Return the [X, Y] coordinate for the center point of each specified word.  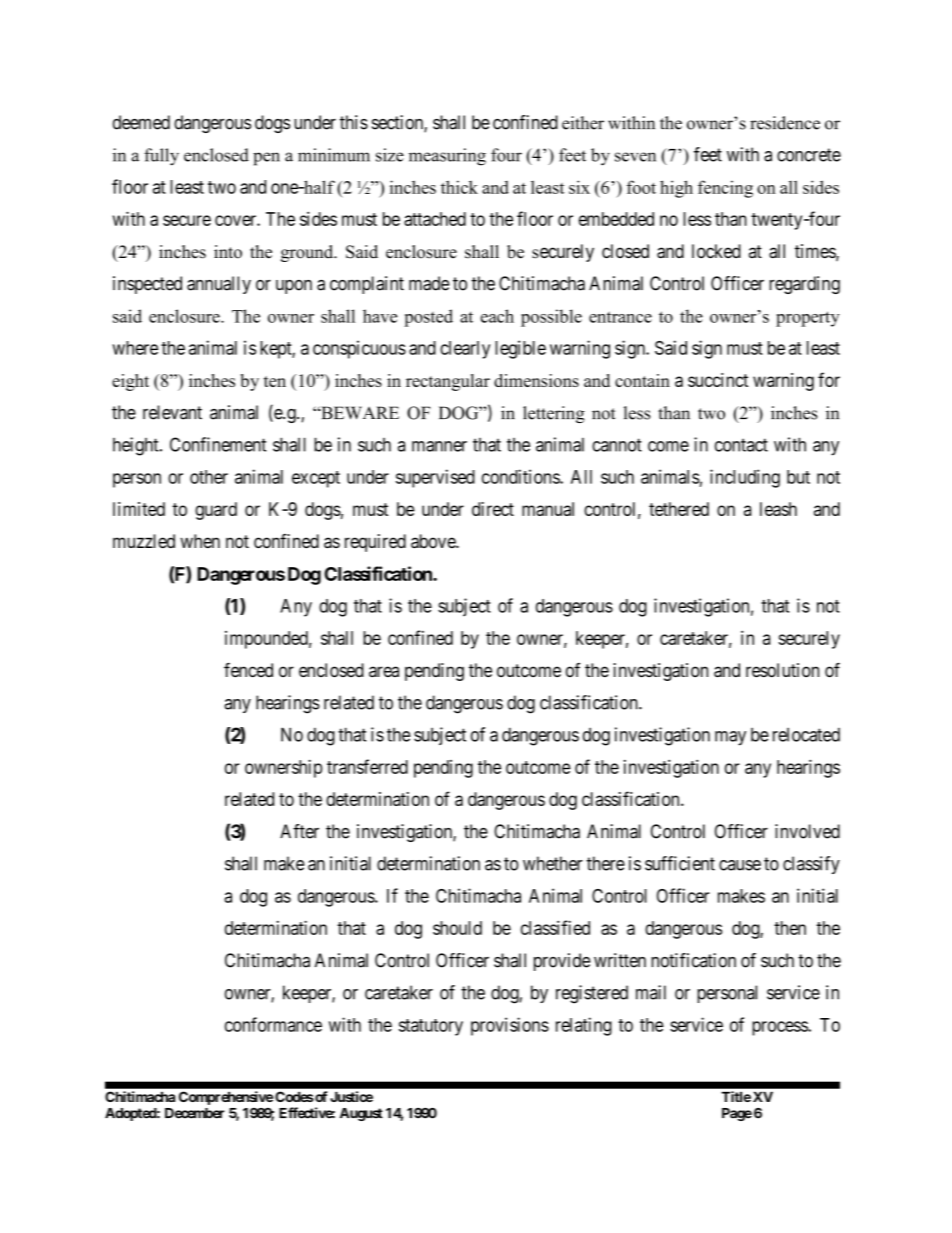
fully [161, 157]
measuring [447, 157]
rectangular [448, 382]
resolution [782, 670]
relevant [172, 412]
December [195, 1113]
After [299, 831]
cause [740, 865]
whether [553, 863]
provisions [510, 1026]
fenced [248, 670]
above [434, 541]
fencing [725, 189]
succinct [718, 380]
